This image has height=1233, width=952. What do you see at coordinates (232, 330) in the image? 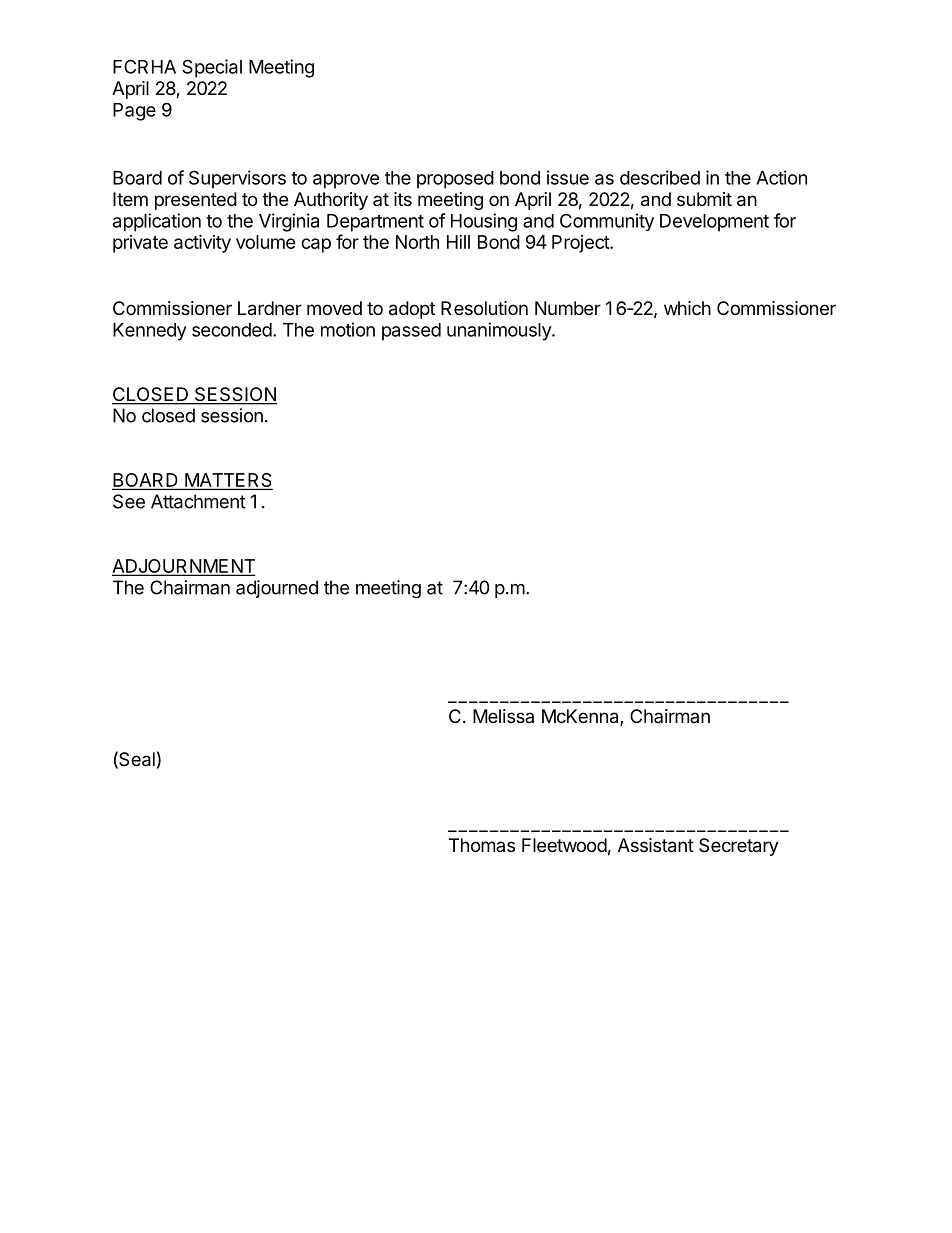
I see `seconded` at bounding box center [232, 330].
